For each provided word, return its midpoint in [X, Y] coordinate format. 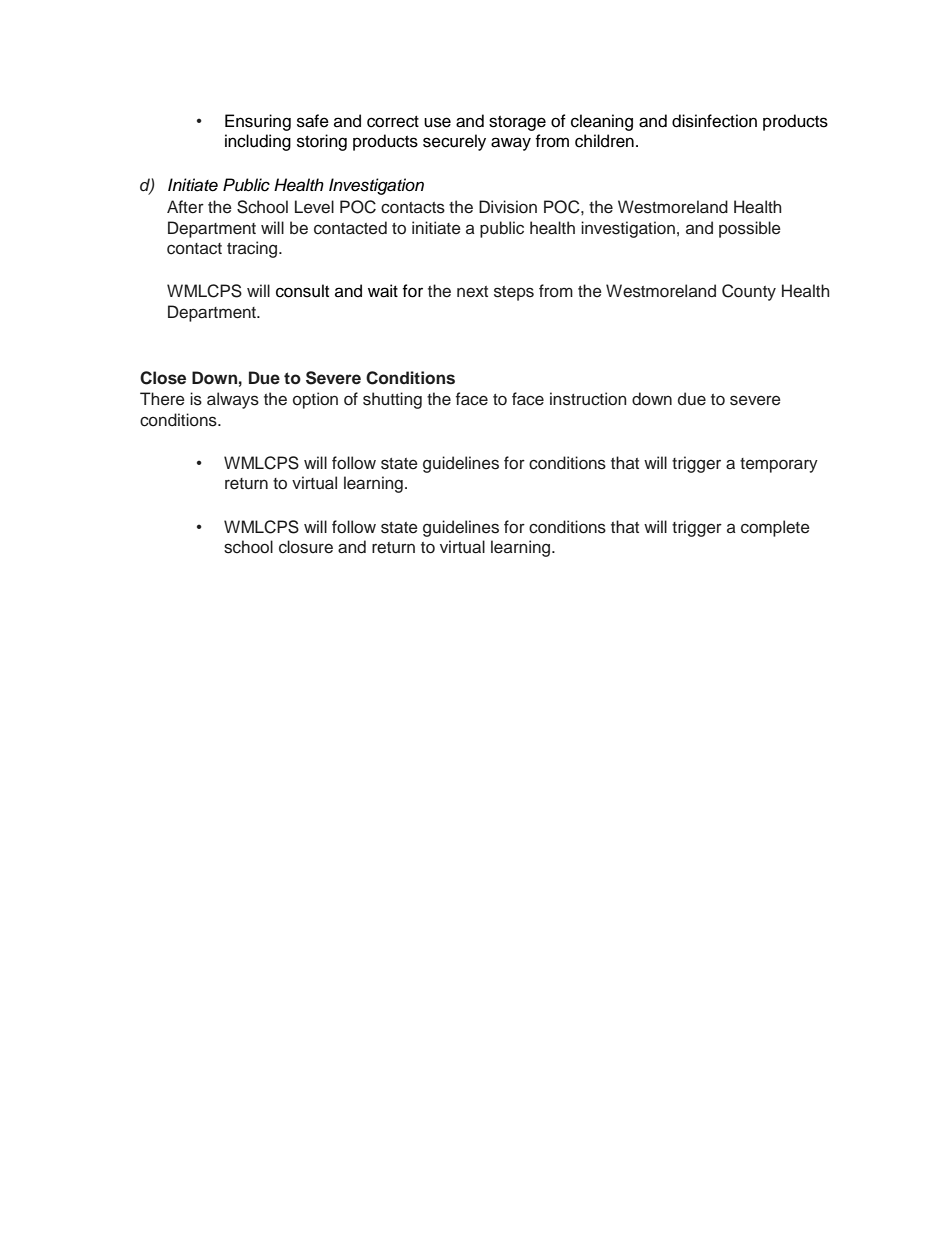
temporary [779, 465]
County [749, 292]
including [258, 142]
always [233, 400]
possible [750, 229]
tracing [253, 249]
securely [454, 142]
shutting [392, 400]
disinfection [714, 121]
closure [306, 547]
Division [508, 207]
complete [775, 528]
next [472, 292]
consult [302, 291]
